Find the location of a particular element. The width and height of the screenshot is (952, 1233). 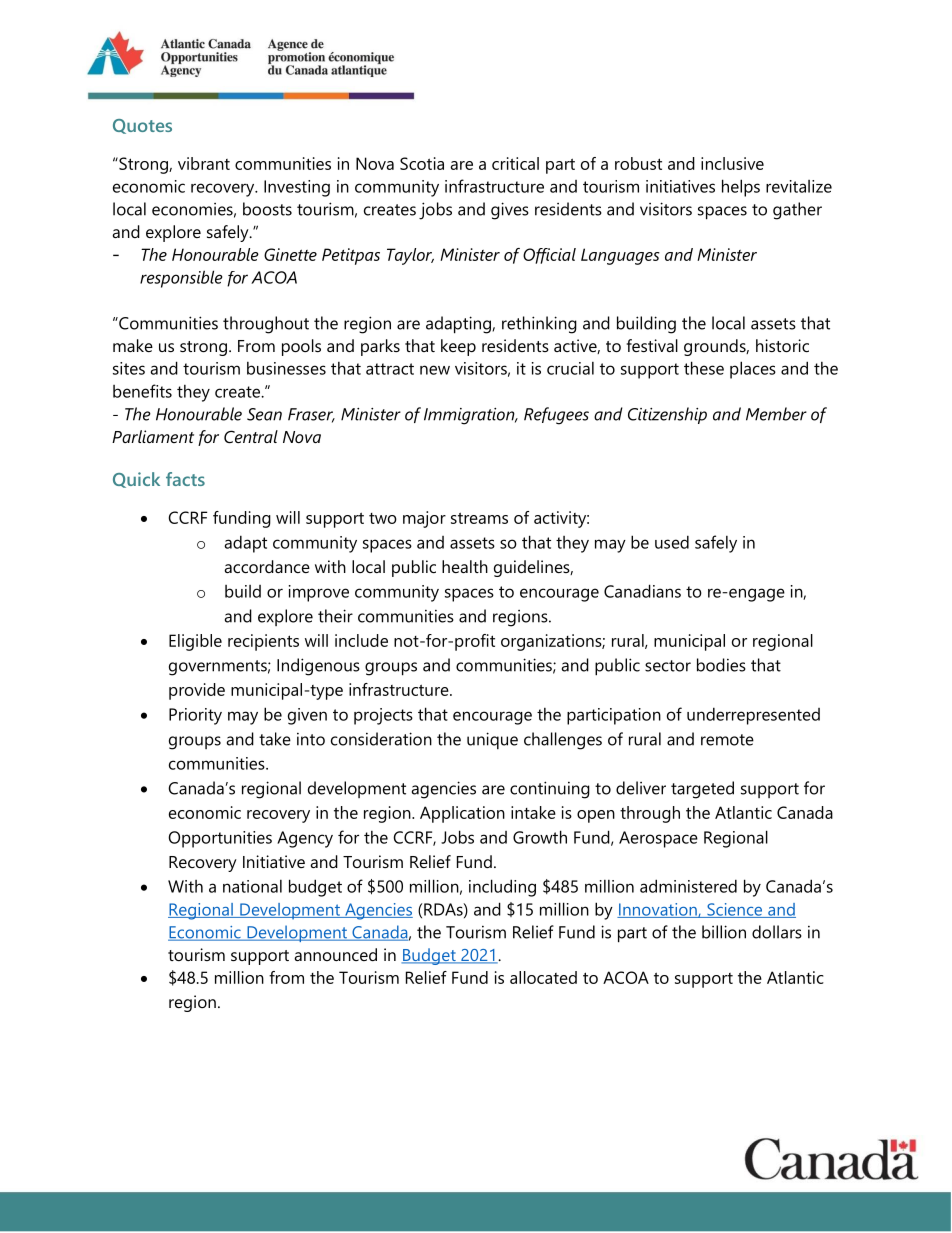

billion is located at coordinates (724, 932).
